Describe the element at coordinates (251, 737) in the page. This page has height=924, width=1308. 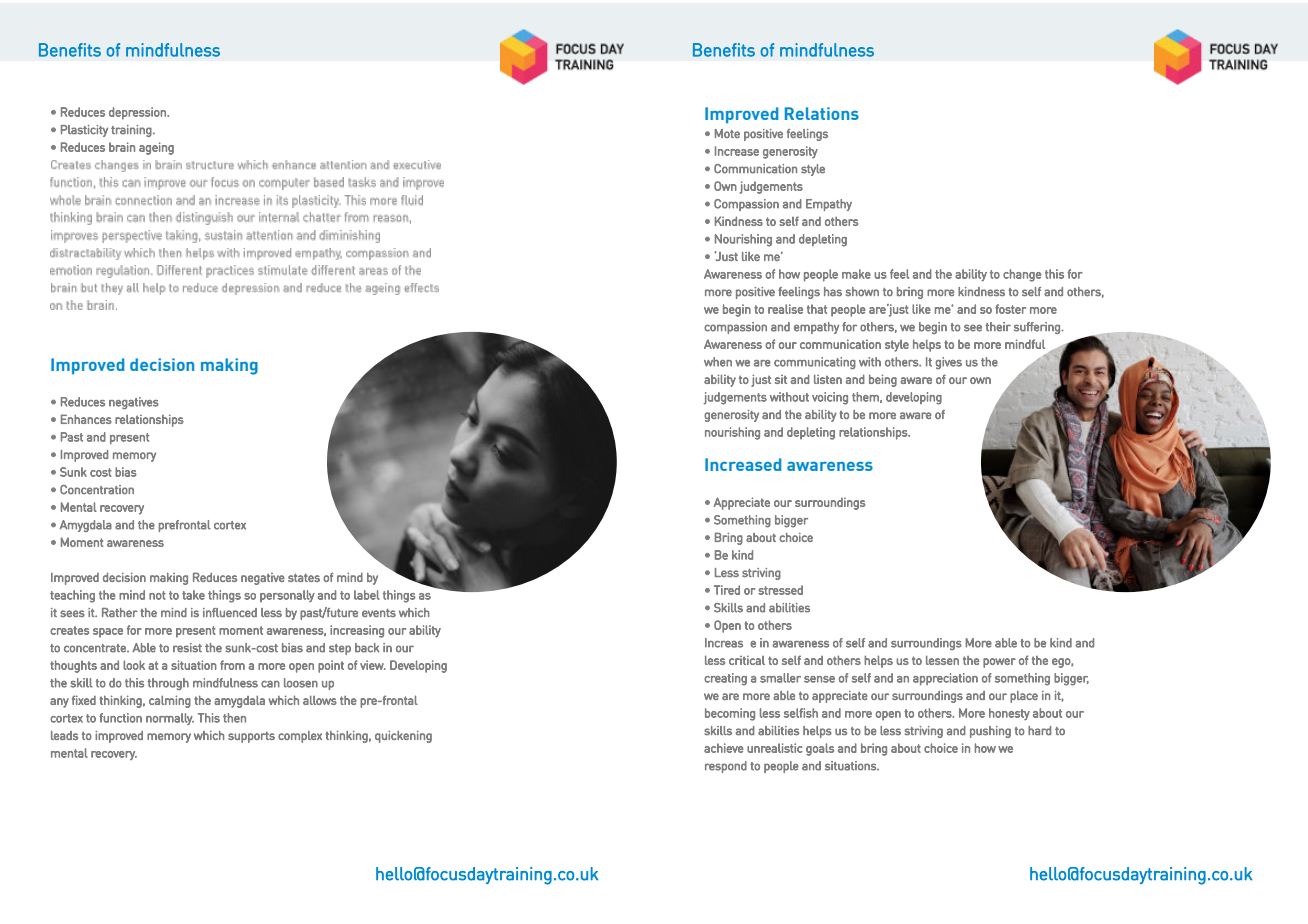
I see `supports` at that location.
